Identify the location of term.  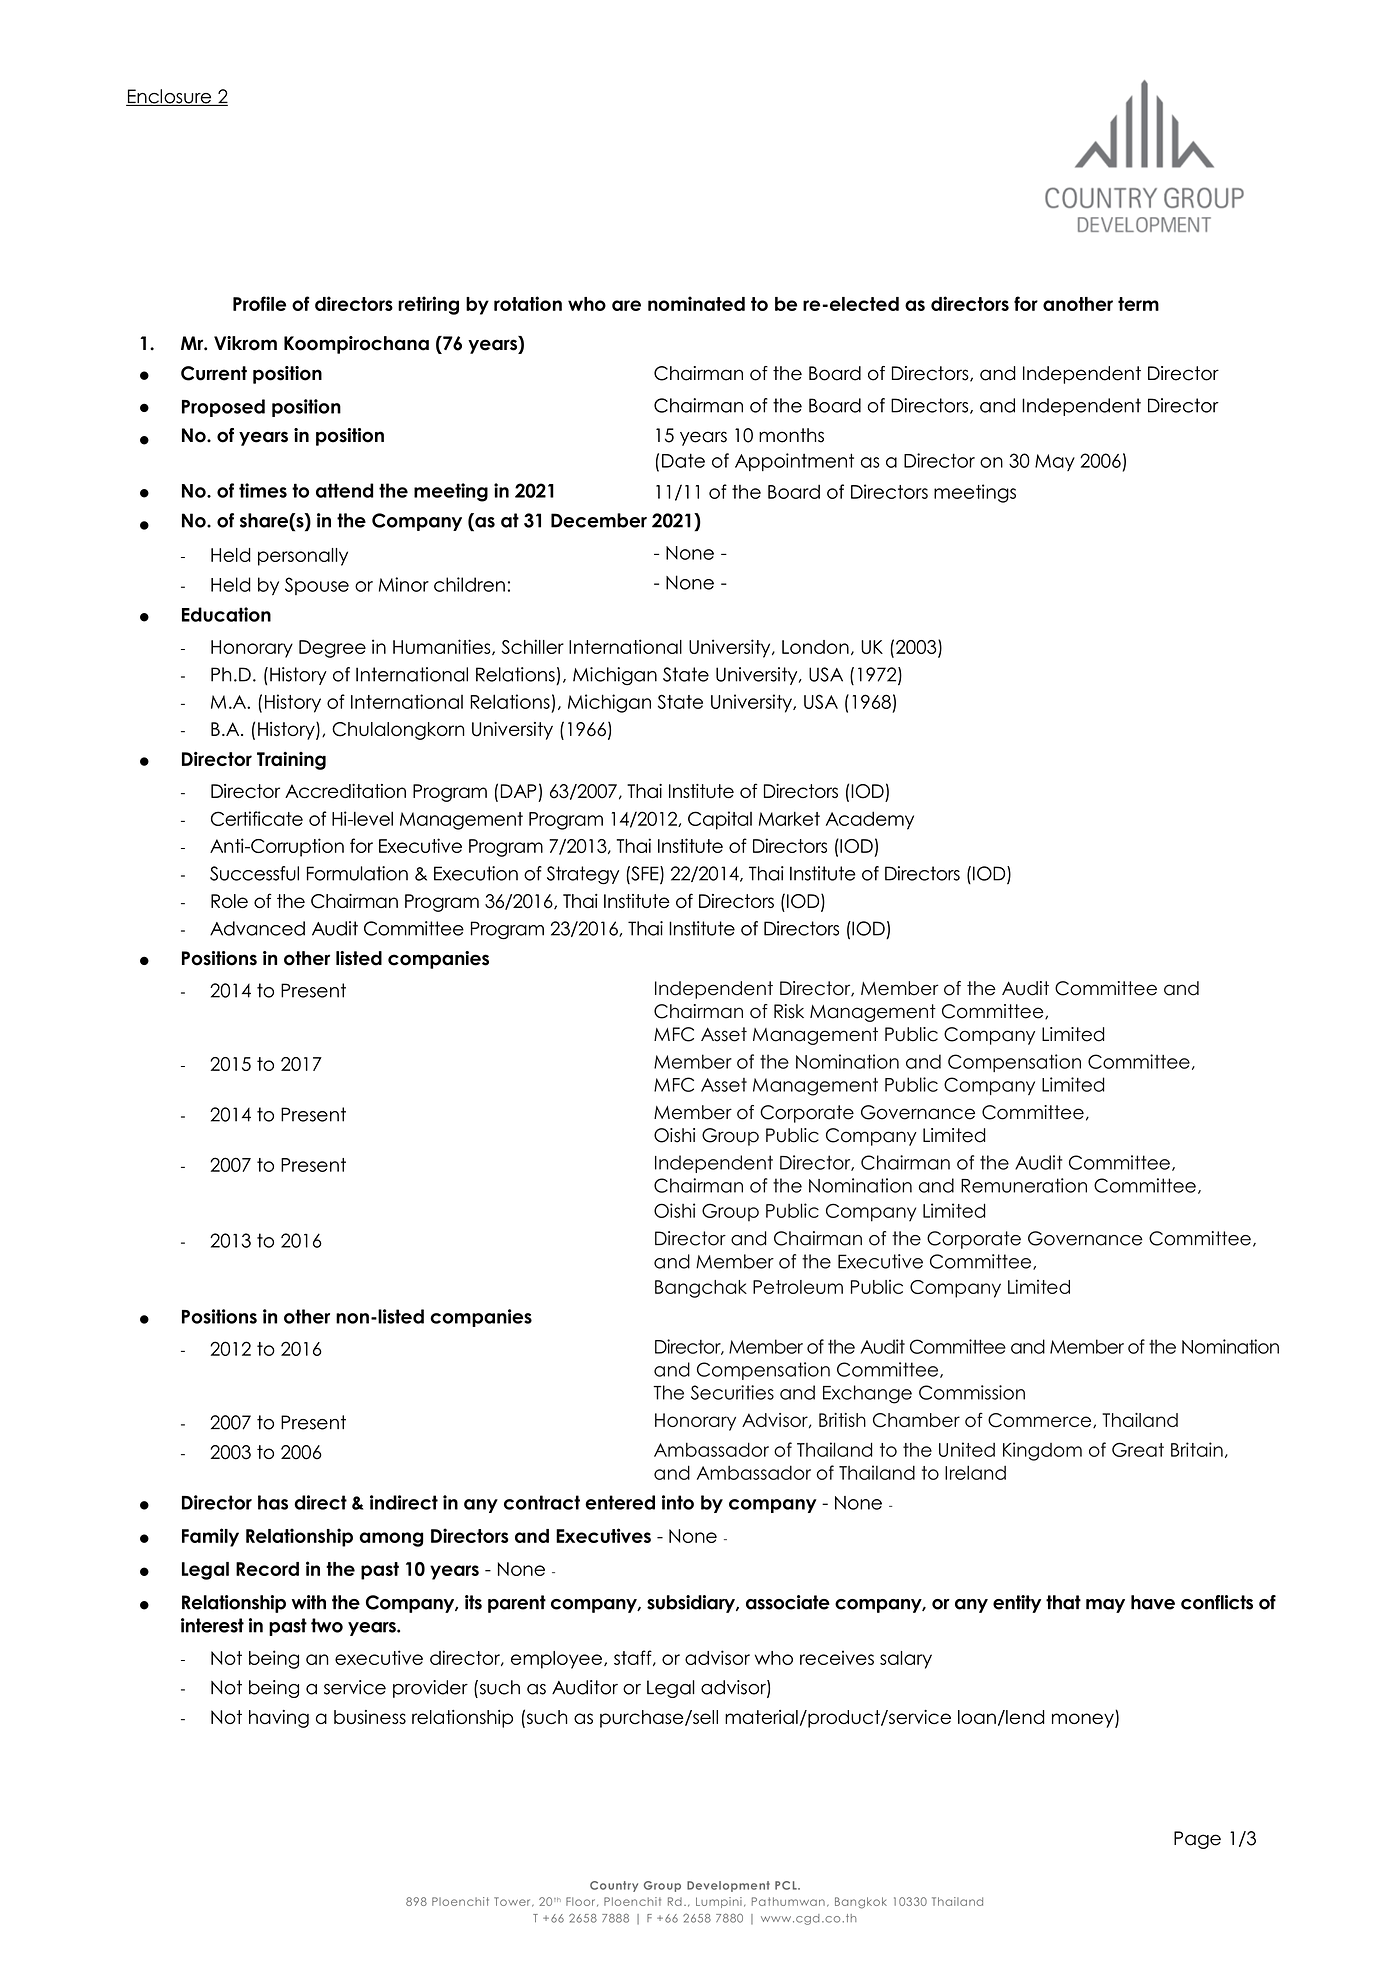
(1138, 304).
